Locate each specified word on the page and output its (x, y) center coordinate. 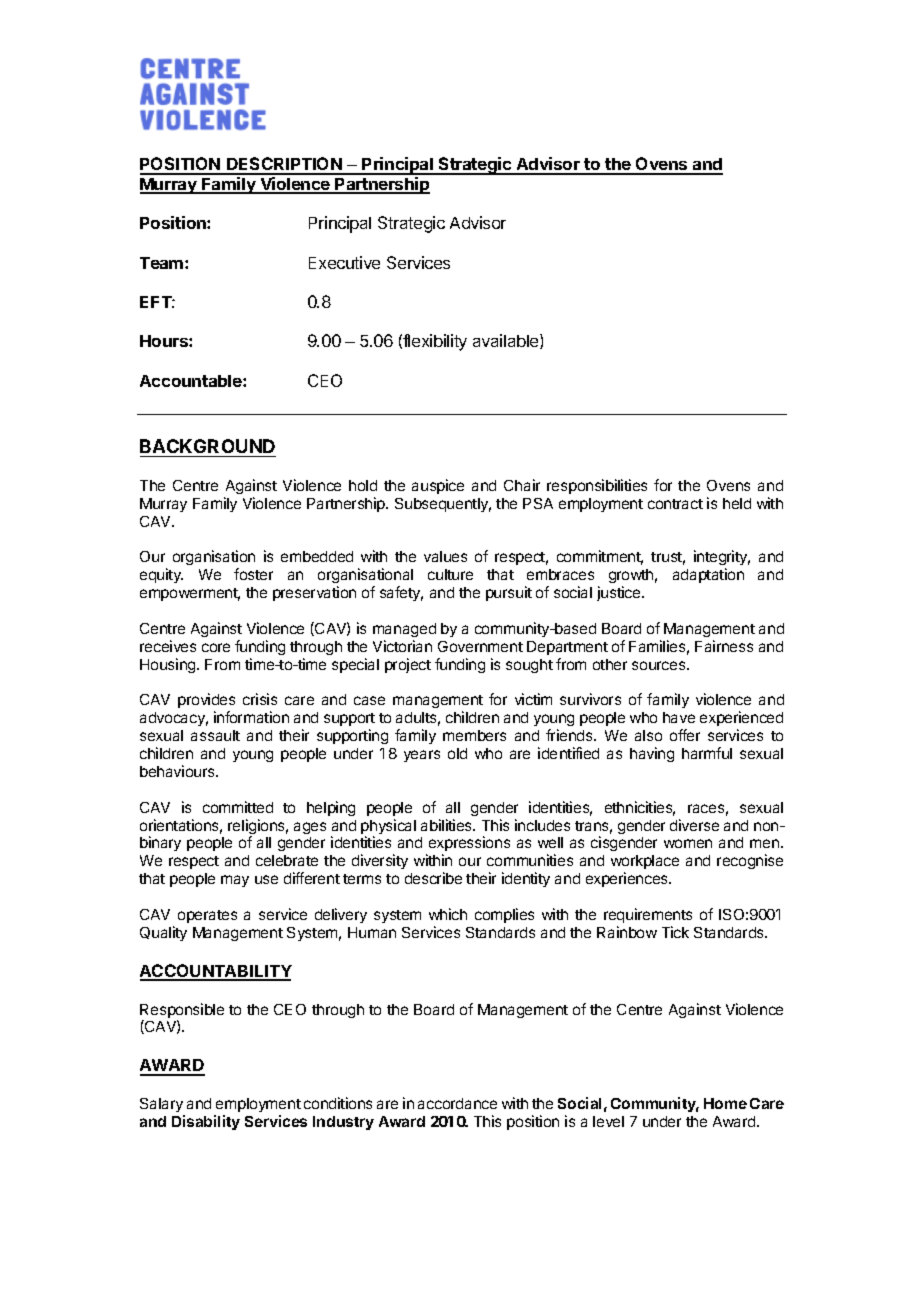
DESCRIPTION (284, 165)
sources (660, 665)
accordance (457, 1103)
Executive (344, 262)
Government (480, 646)
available (507, 341)
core (216, 647)
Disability (206, 1122)
